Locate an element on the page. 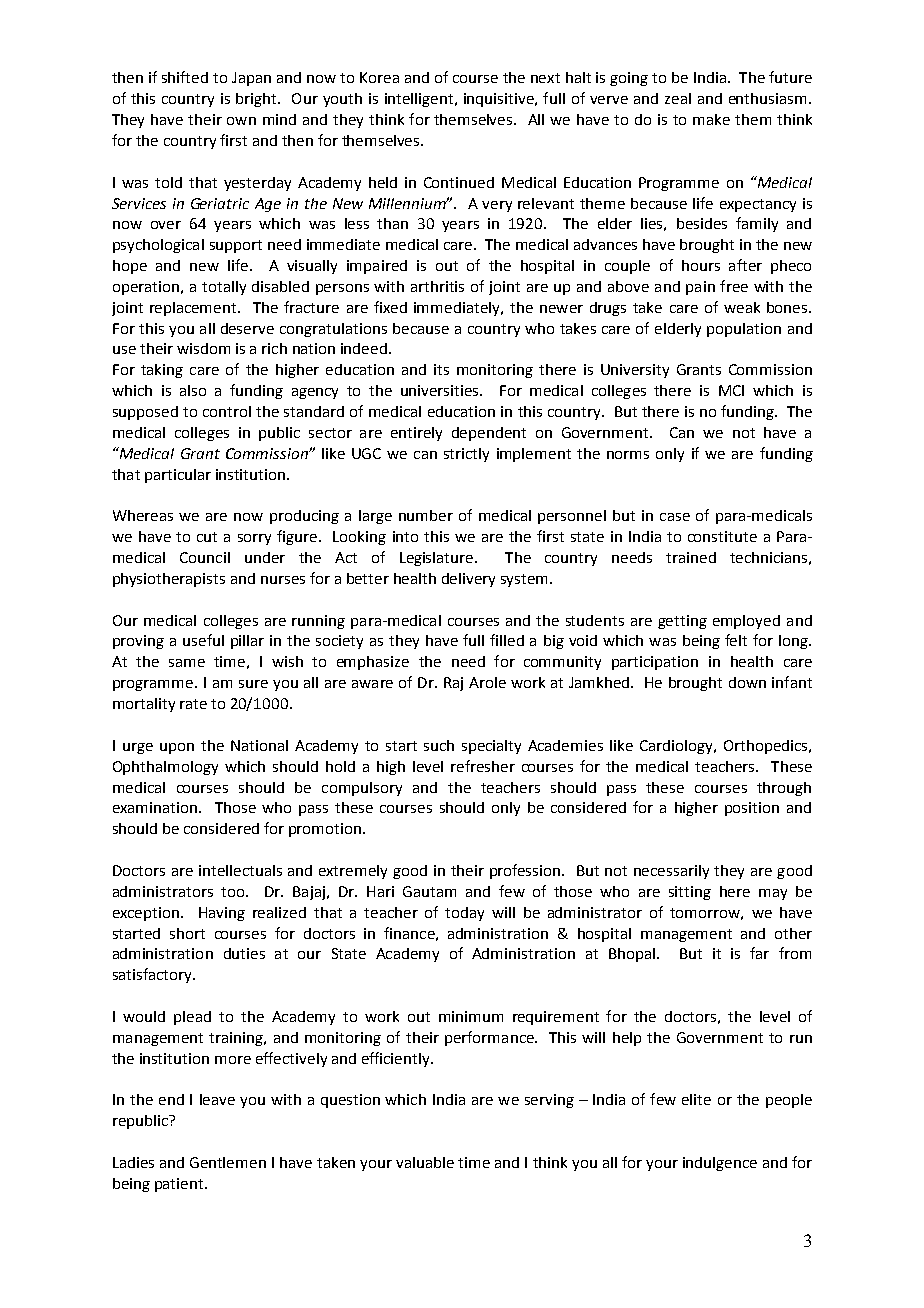 The height and width of the document is (1308, 924). Gentlemen is located at coordinates (228, 1162).
